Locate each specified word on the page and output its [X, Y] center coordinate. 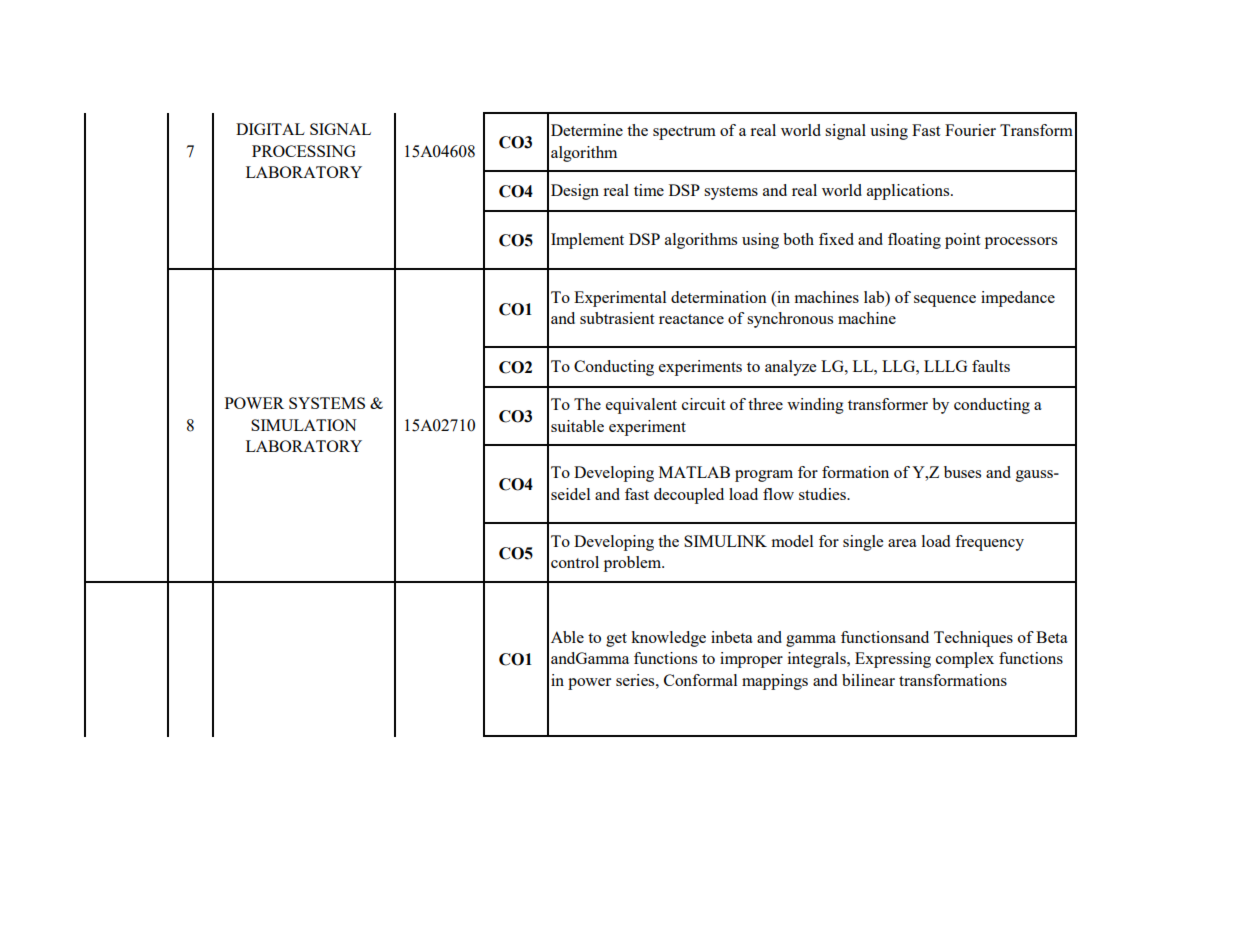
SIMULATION [304, 425]
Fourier [970, 130]
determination [719, 297]
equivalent [641, 406]
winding [815, 406]
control [575, 562]
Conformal [700, 680]
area [902, 543]
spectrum [684, 133]
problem [634, 564]
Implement [587, 241]
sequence [945, 301]
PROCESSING [304, 151]
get [616, 640]
